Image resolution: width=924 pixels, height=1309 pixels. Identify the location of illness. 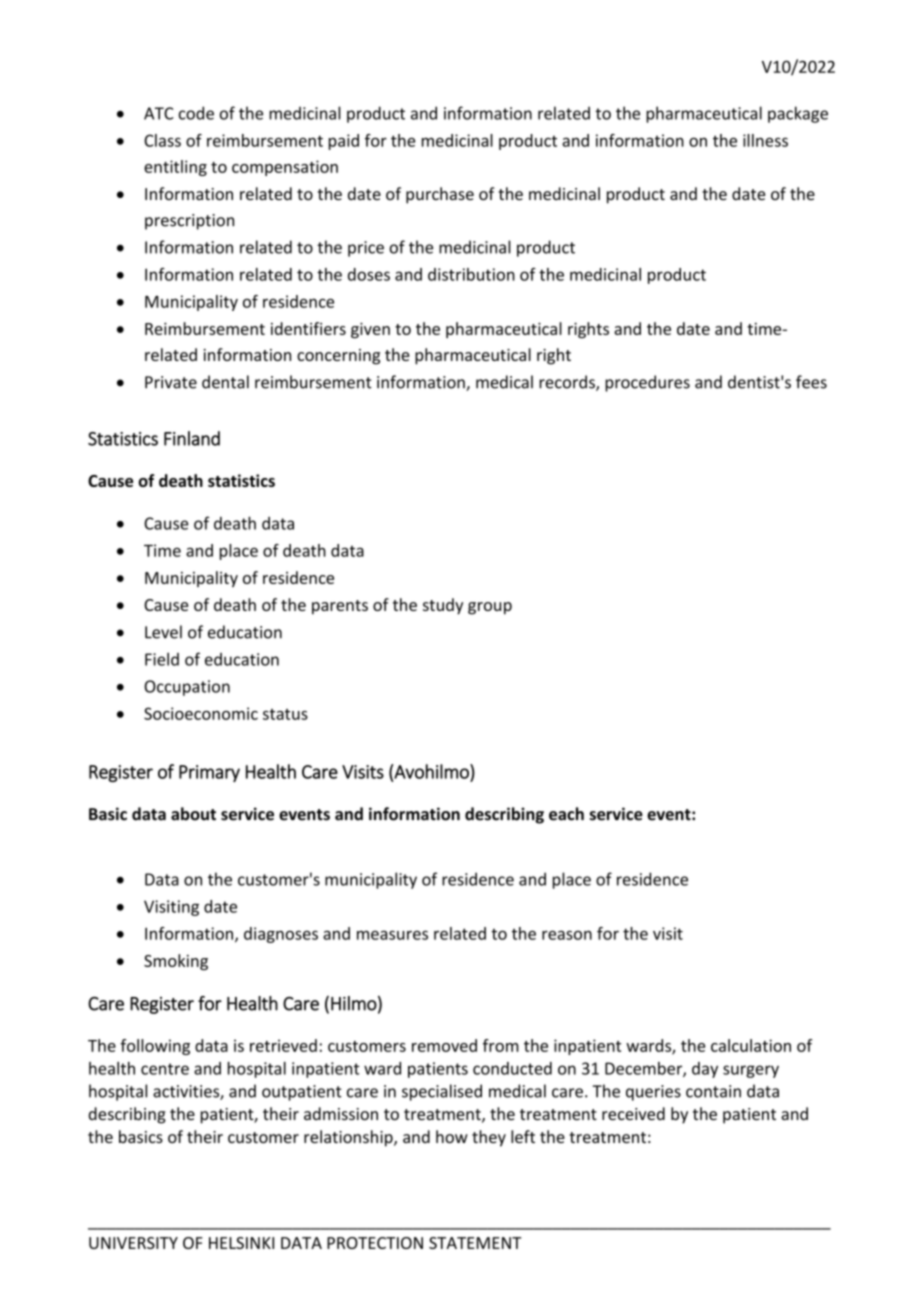
(765, 140).
